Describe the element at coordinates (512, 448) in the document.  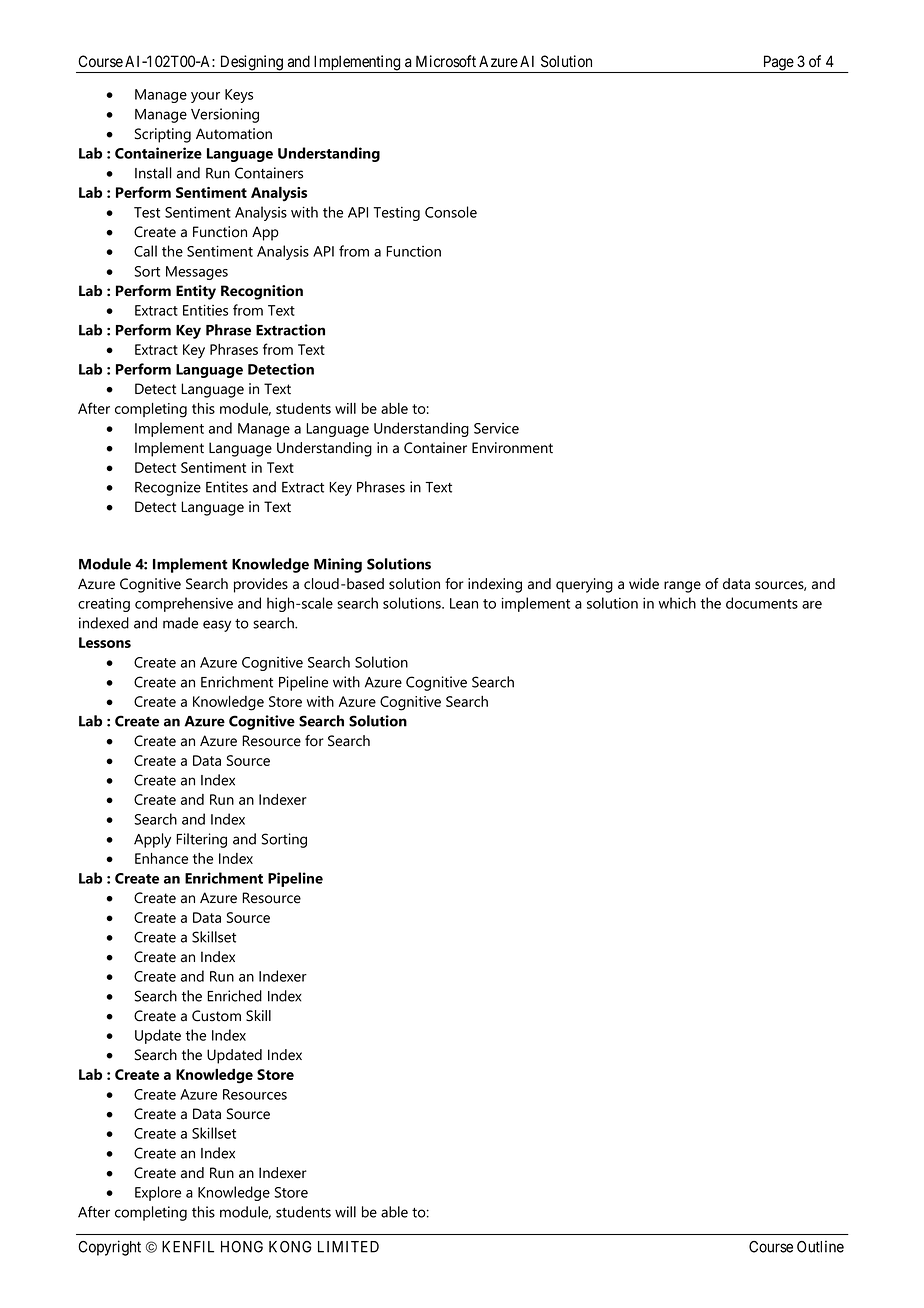
I see `Environment` at that location.
